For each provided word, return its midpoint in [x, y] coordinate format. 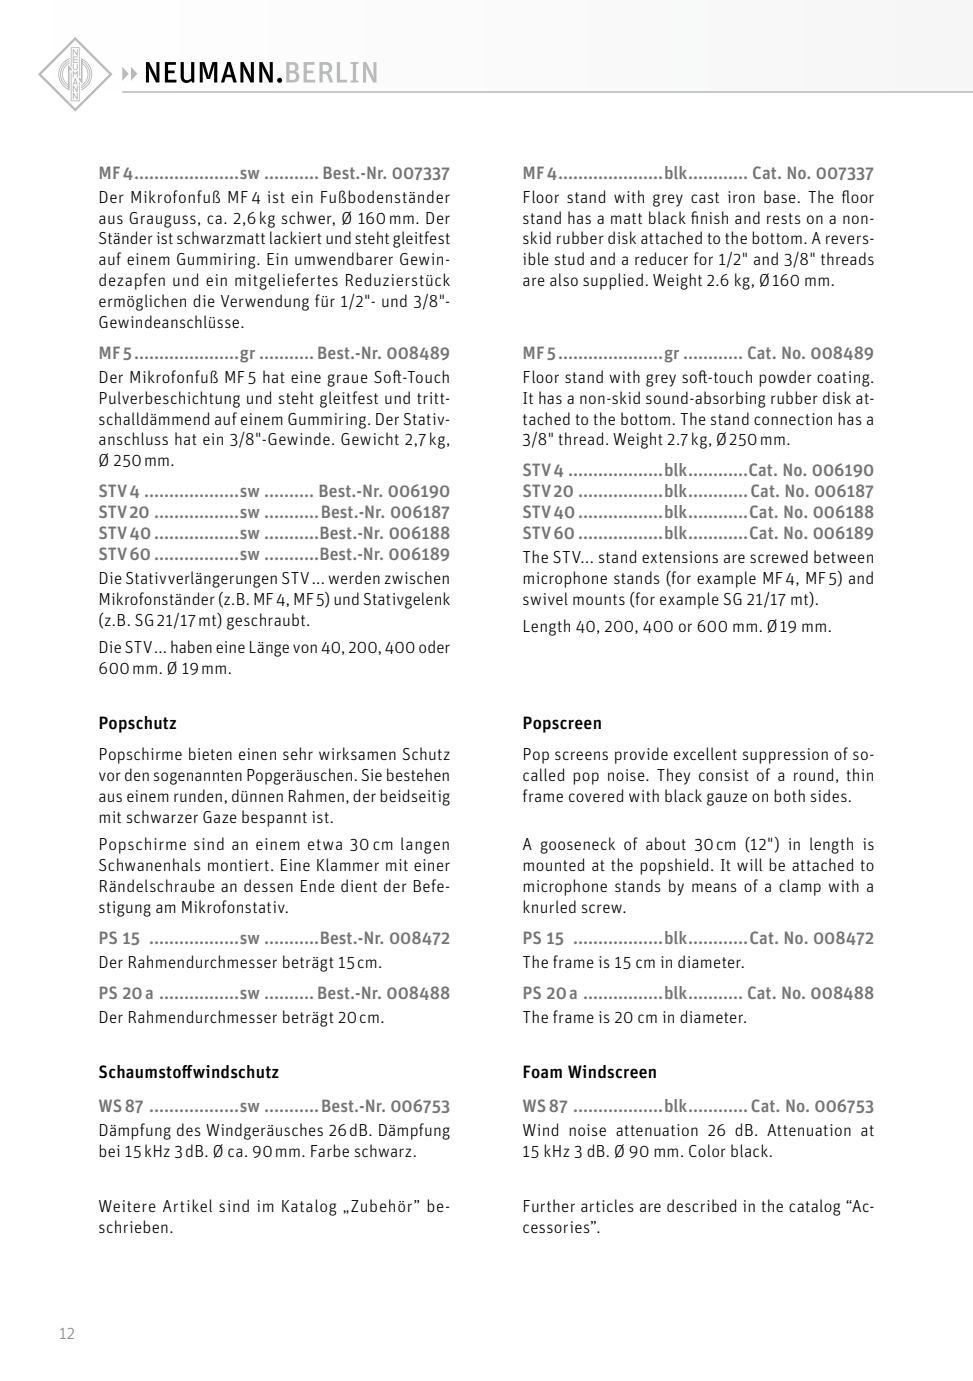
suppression [785, 756]
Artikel [187, 1205]
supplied [613, 281]
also [564, 279]
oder [434, 646]
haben [191, 646]
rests [784, 218]
